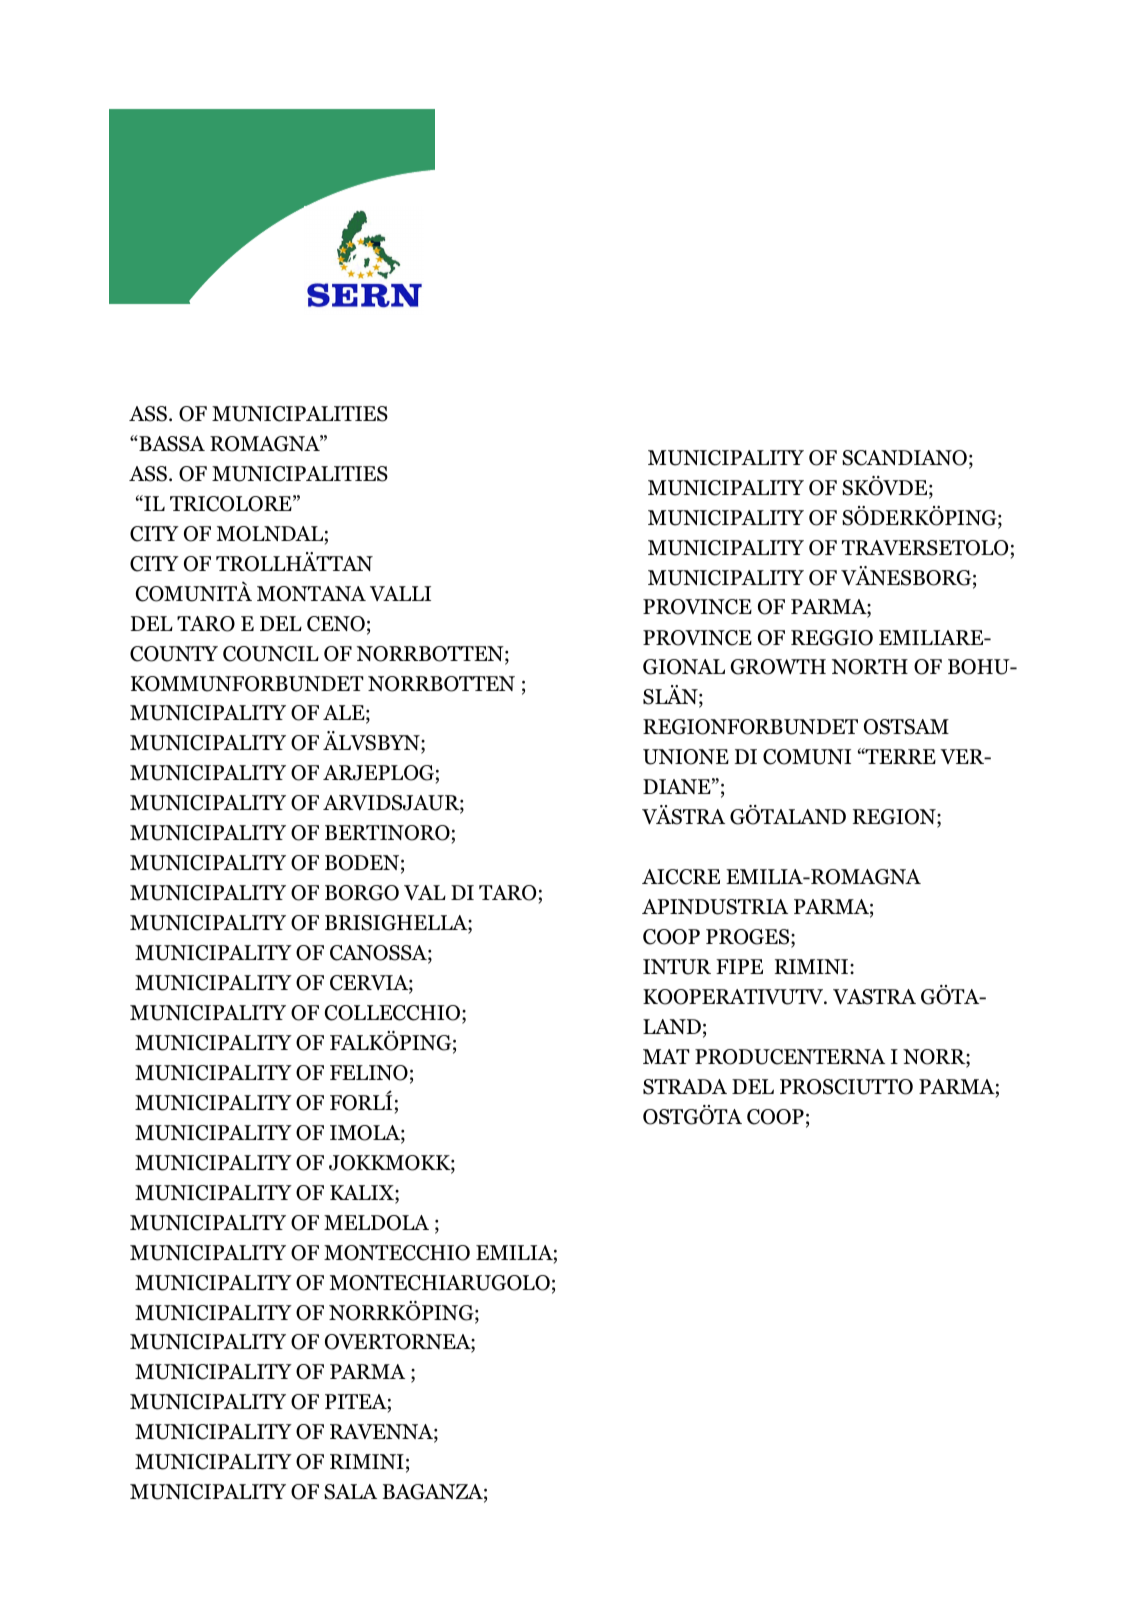 This document has height=1614, width=1141. What do you see at coordinates (870, 667) in the document?
I see `NORTH` at bounding box center [870, 667].
